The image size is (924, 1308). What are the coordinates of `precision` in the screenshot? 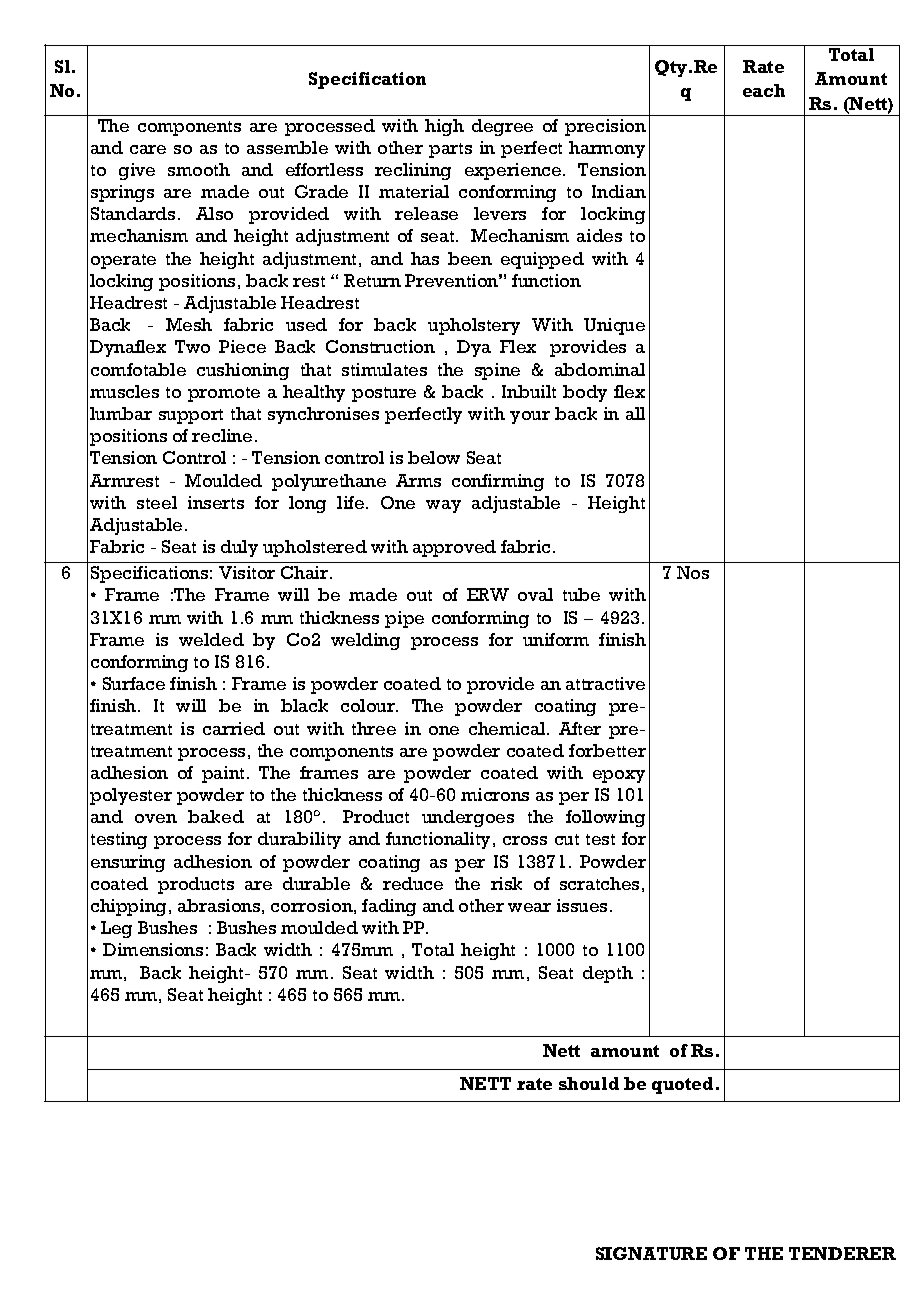 It's located at (605, 127).
